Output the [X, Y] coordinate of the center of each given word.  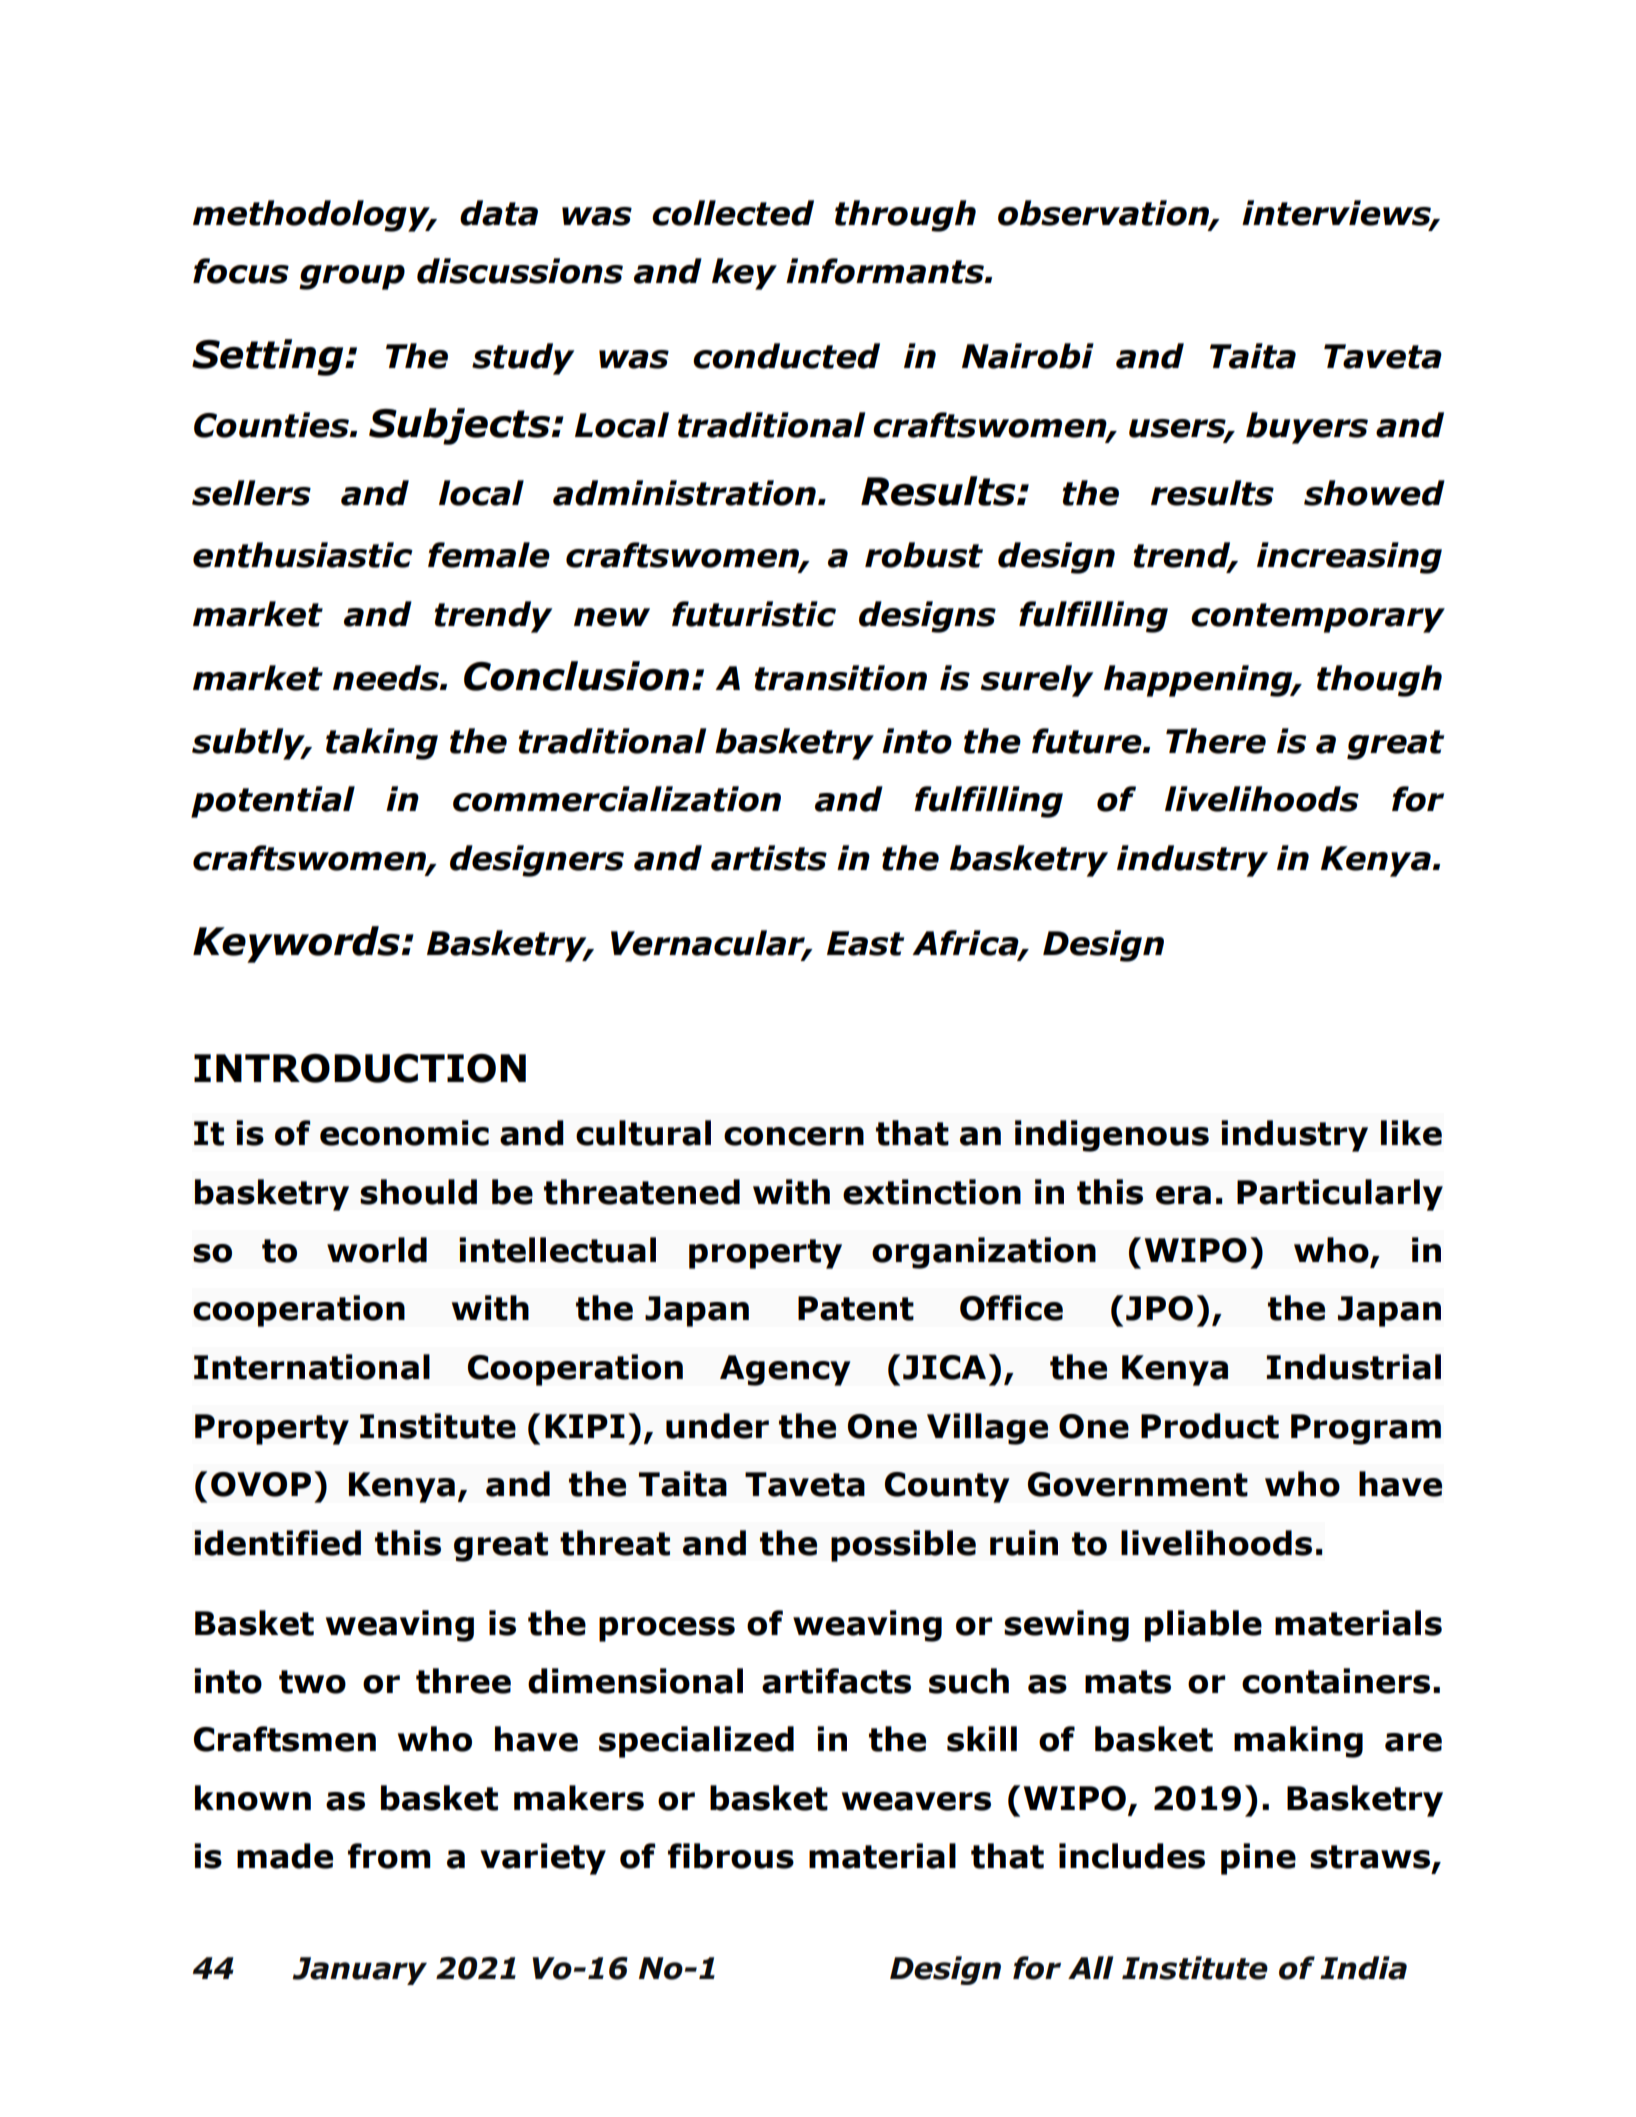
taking [382, 744]
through [905, 216]
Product [1210, 1426]
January [359, 1971]
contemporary [1318, 618]
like [1411, 1133]
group [352, 277]
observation [1104, 214]
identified [277, 1543]
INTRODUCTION [360, 1068]
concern [794, 1136]
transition [841, 678]
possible [903, 1546]
